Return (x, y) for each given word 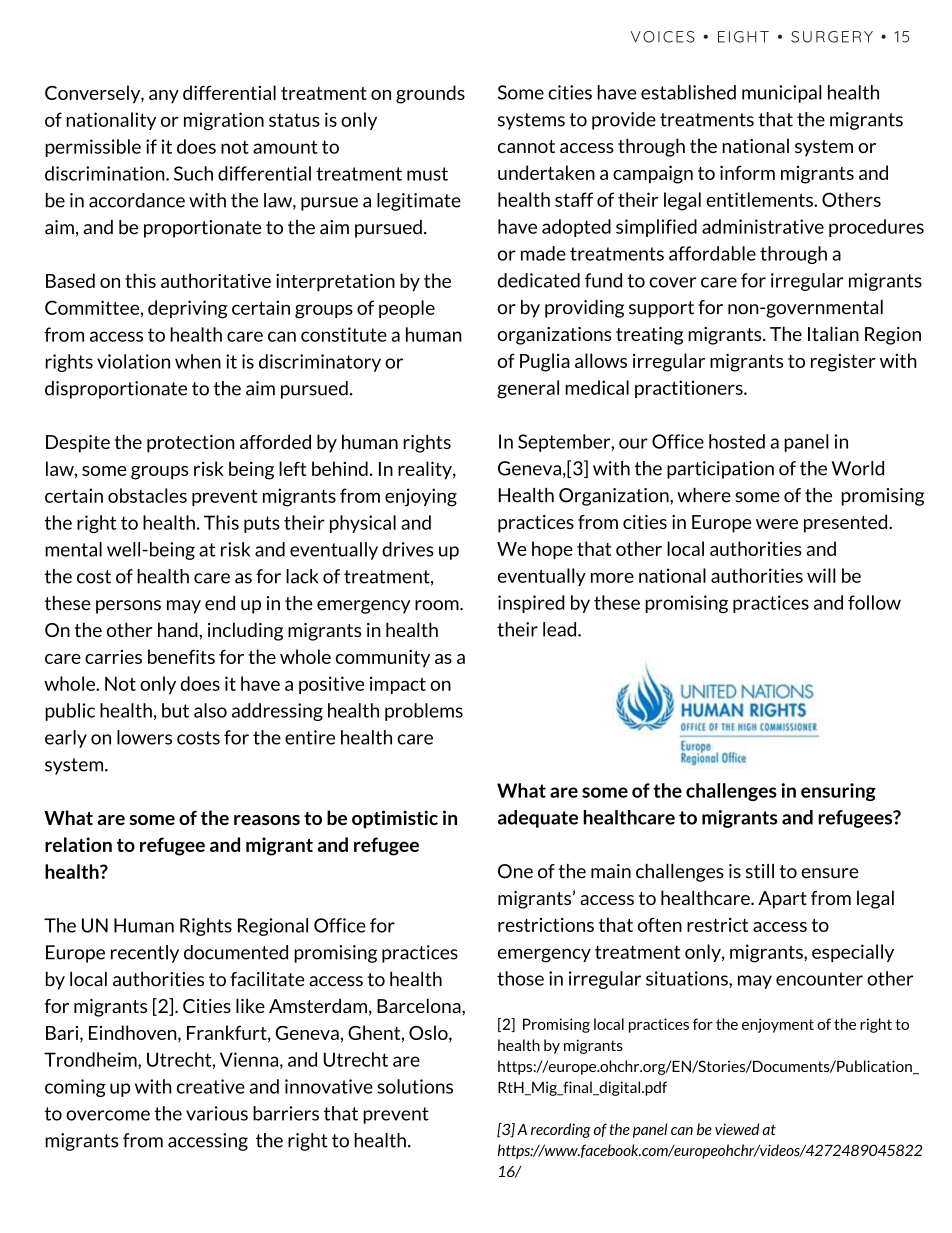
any (164, 96)
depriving (188, 309)
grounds (430, 94)
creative (211, 1086)
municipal (782, 94)
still (760, 871)
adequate (538, 819)
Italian (833, 333)
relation (78, 844)
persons (128, 607)
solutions (415, 1086)
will (821, 575)
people (407, 309)
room (438, 605)
